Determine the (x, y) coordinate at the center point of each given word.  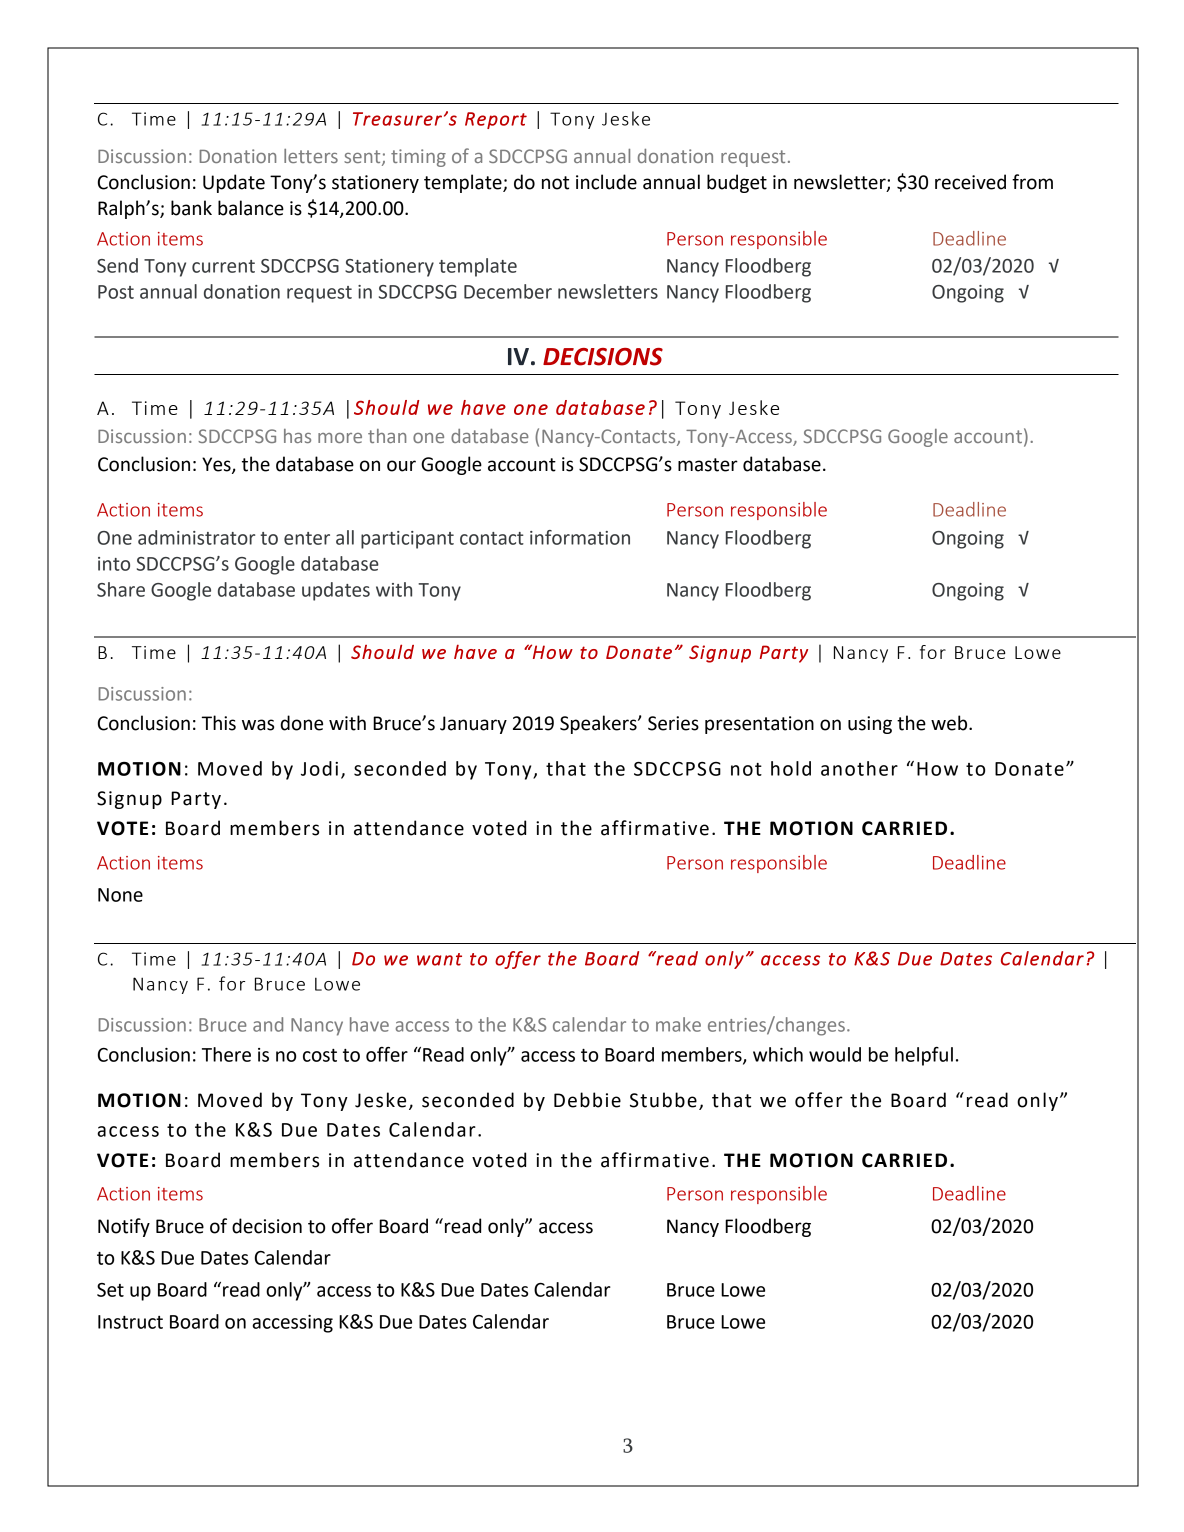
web (950, 723)
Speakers (599, 724)
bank (191, 208)
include (606, 182)
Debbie (587, 1100)
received (970, 182)
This (219, 723)
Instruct (130, 1322)
